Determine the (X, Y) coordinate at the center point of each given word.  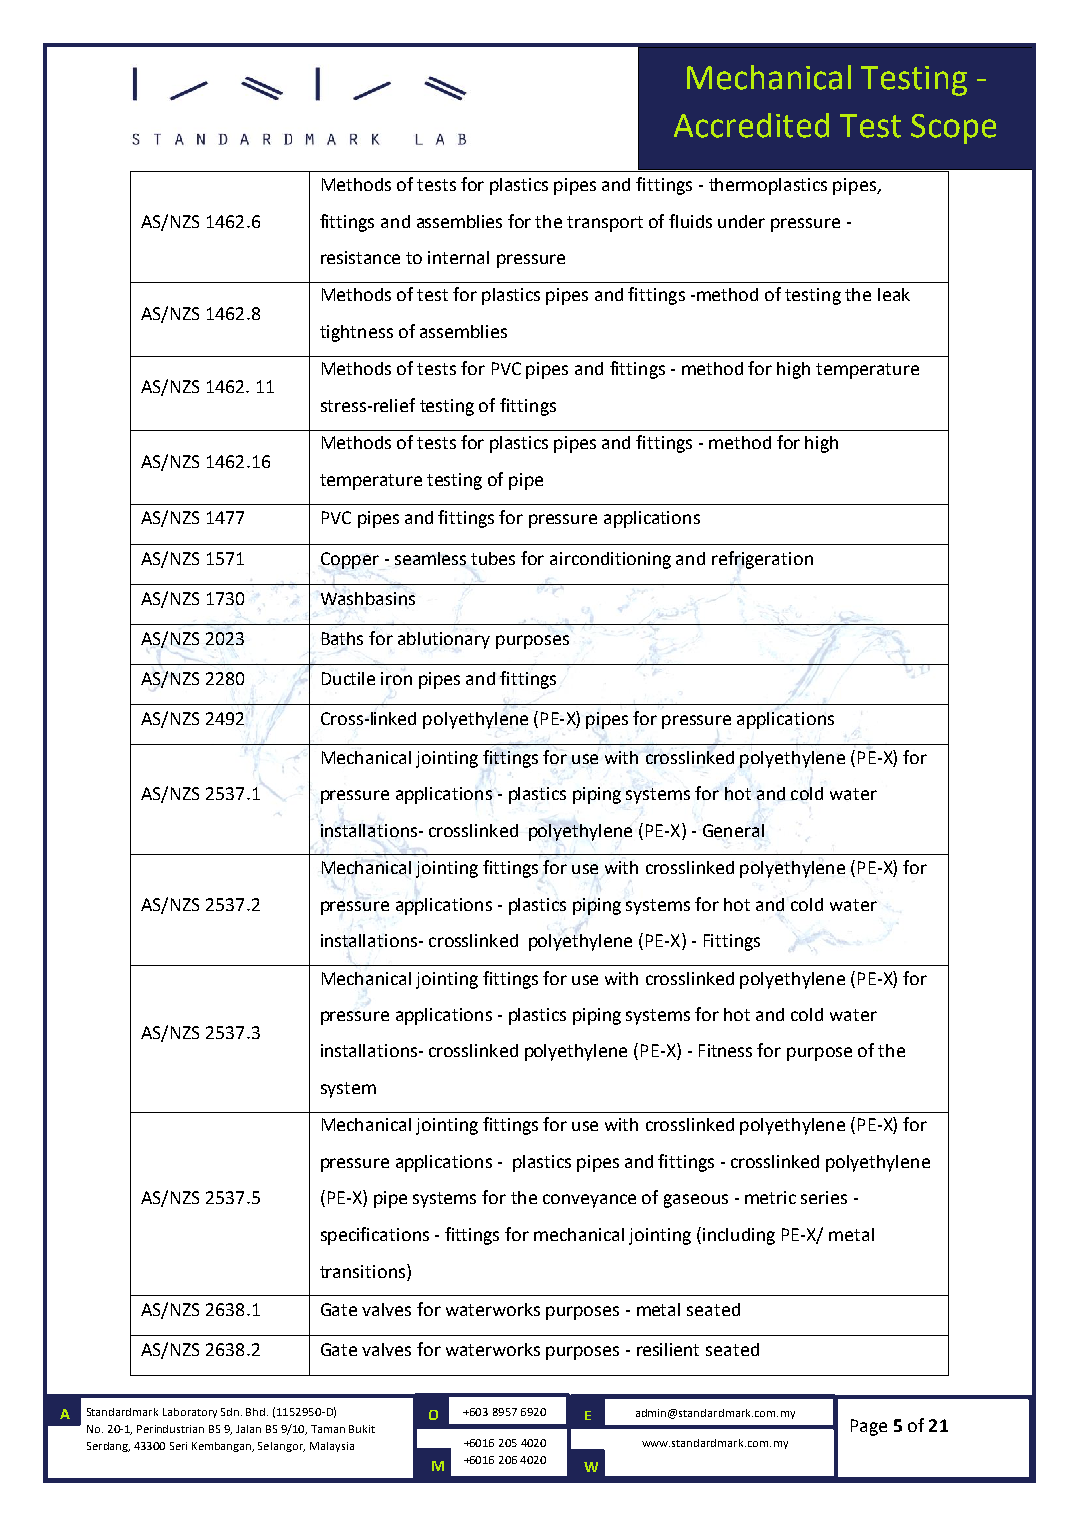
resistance (360, 257)
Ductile (348, 678)
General (733, 830)
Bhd (257, 1412)
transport (605, 224)
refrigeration (762, 560)
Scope (953, 129)
